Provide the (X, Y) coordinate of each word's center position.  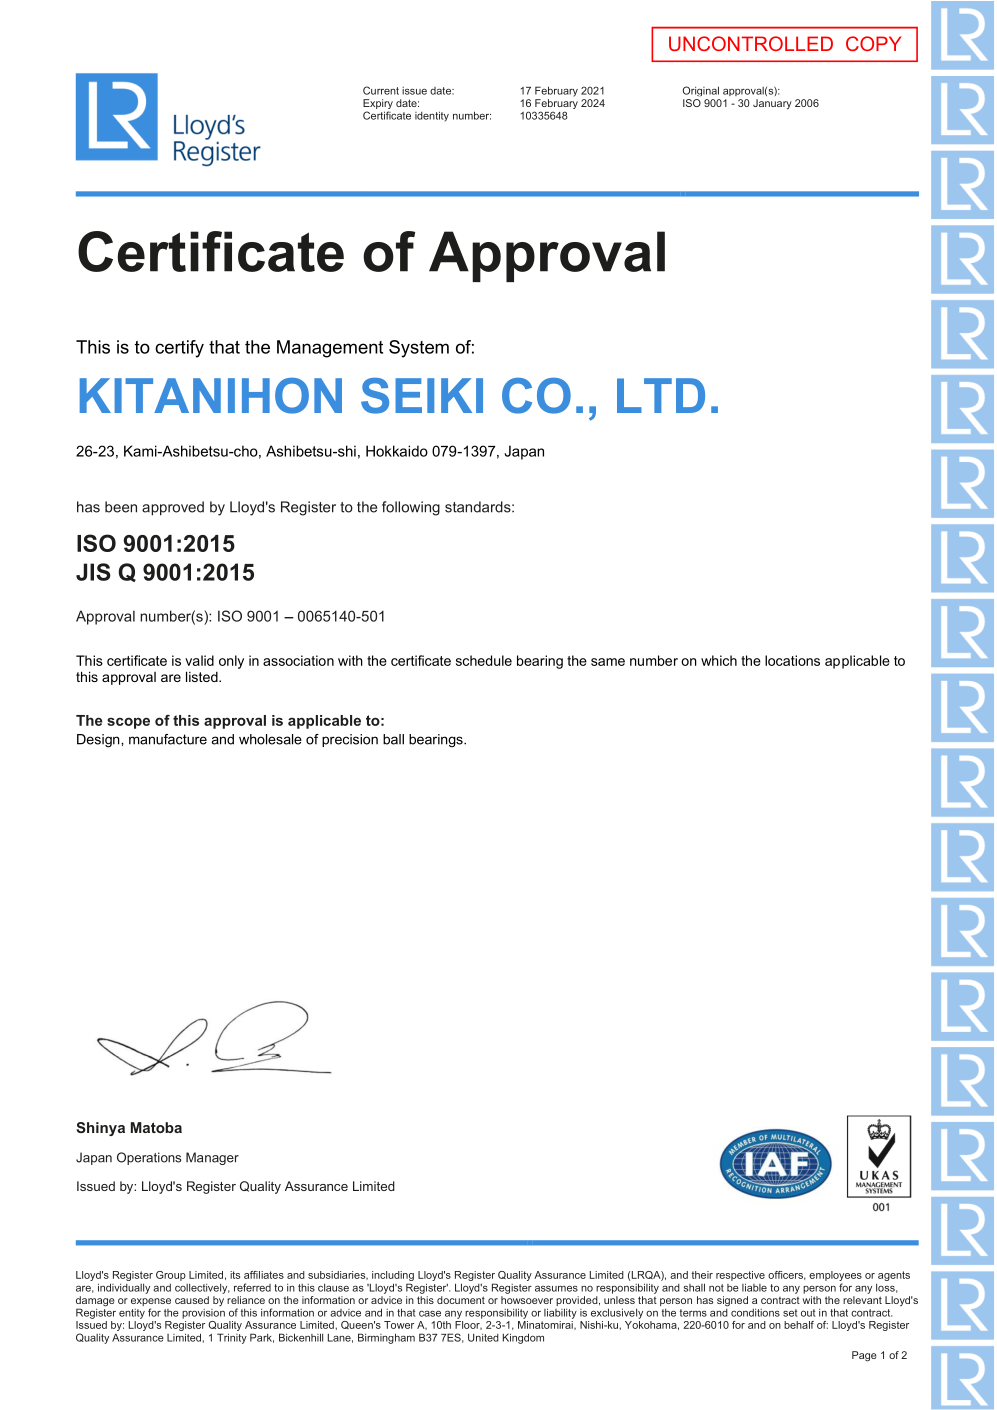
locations (792, 660)
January (772, 104)
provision (203, 1314)
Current (381, 90)
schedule (484, 660)
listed (203, 676)
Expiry (378, 105)
